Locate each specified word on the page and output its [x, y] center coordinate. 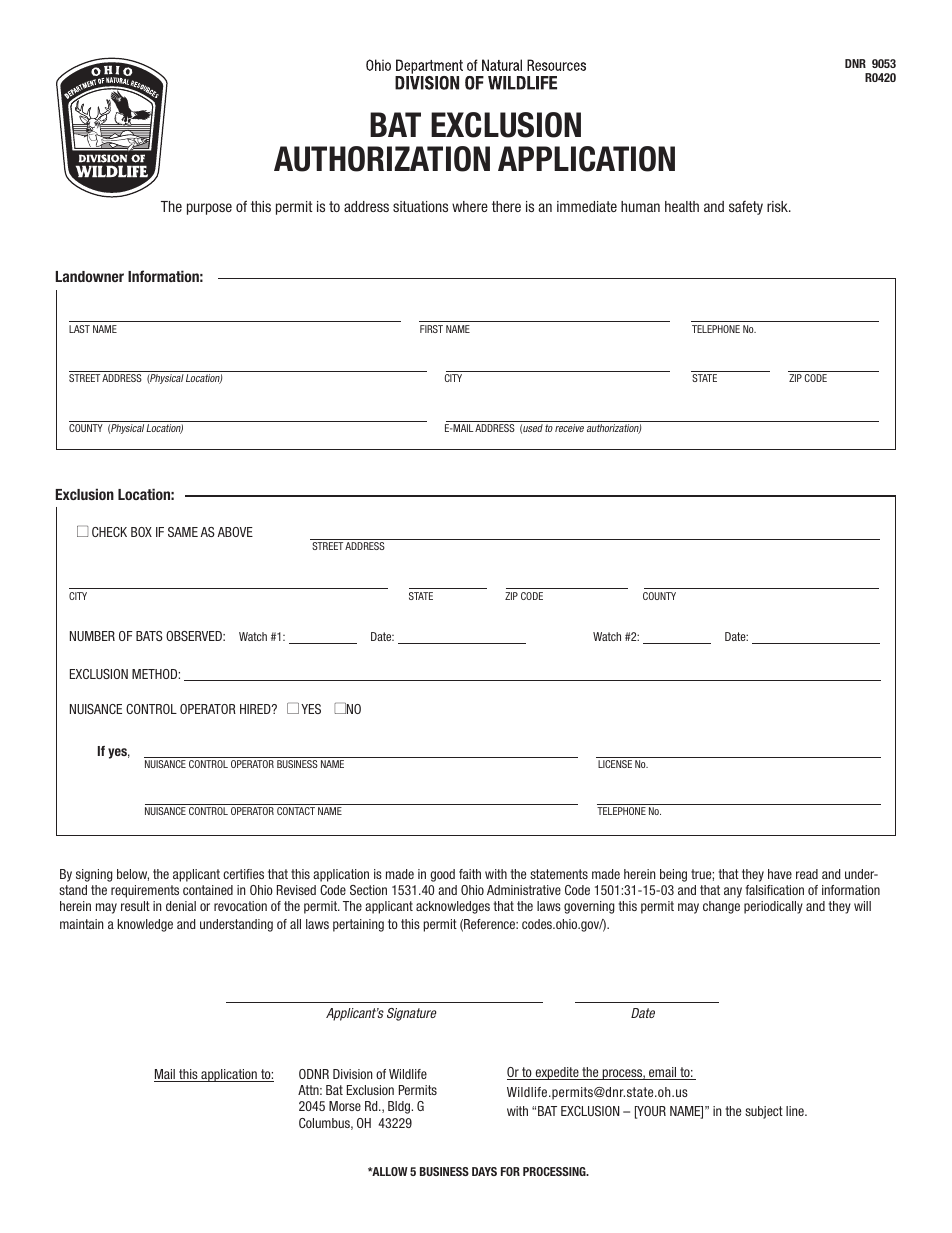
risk [779, 206]
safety [746, 208]
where [470, 206]
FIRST [431, 329]
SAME [183, 532]
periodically [773, 907]
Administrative [524, 890]
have [780, 874]
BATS [149, 636]
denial [181, 906]
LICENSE [615, 764]
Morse [345, 1106]
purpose [209, 209]
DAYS [484, 1171]
